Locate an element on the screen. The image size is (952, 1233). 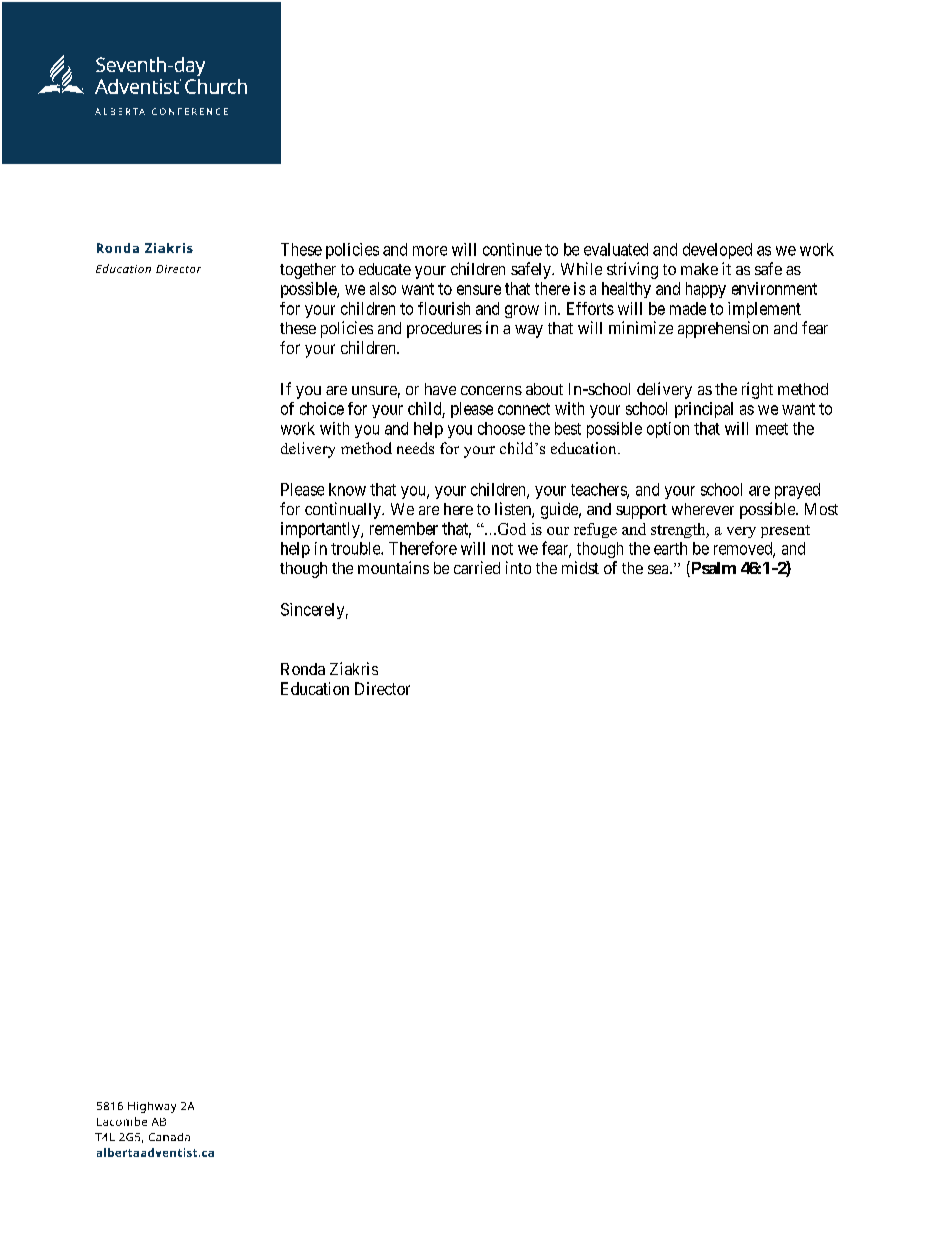
educate is located at coordinates (385, 269).
